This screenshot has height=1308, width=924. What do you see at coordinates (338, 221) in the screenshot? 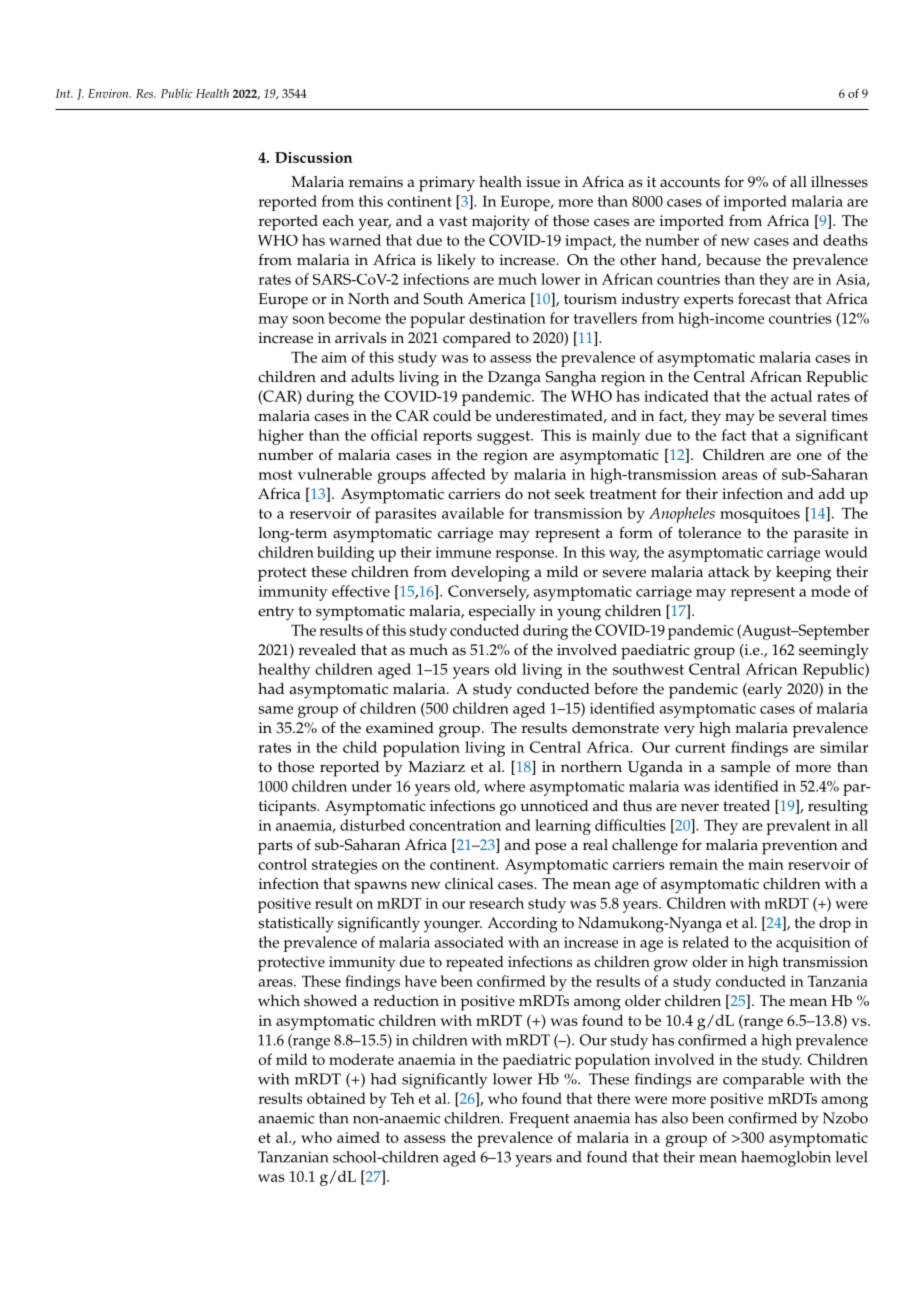
I see `each` at bounding box center [338, 221].
